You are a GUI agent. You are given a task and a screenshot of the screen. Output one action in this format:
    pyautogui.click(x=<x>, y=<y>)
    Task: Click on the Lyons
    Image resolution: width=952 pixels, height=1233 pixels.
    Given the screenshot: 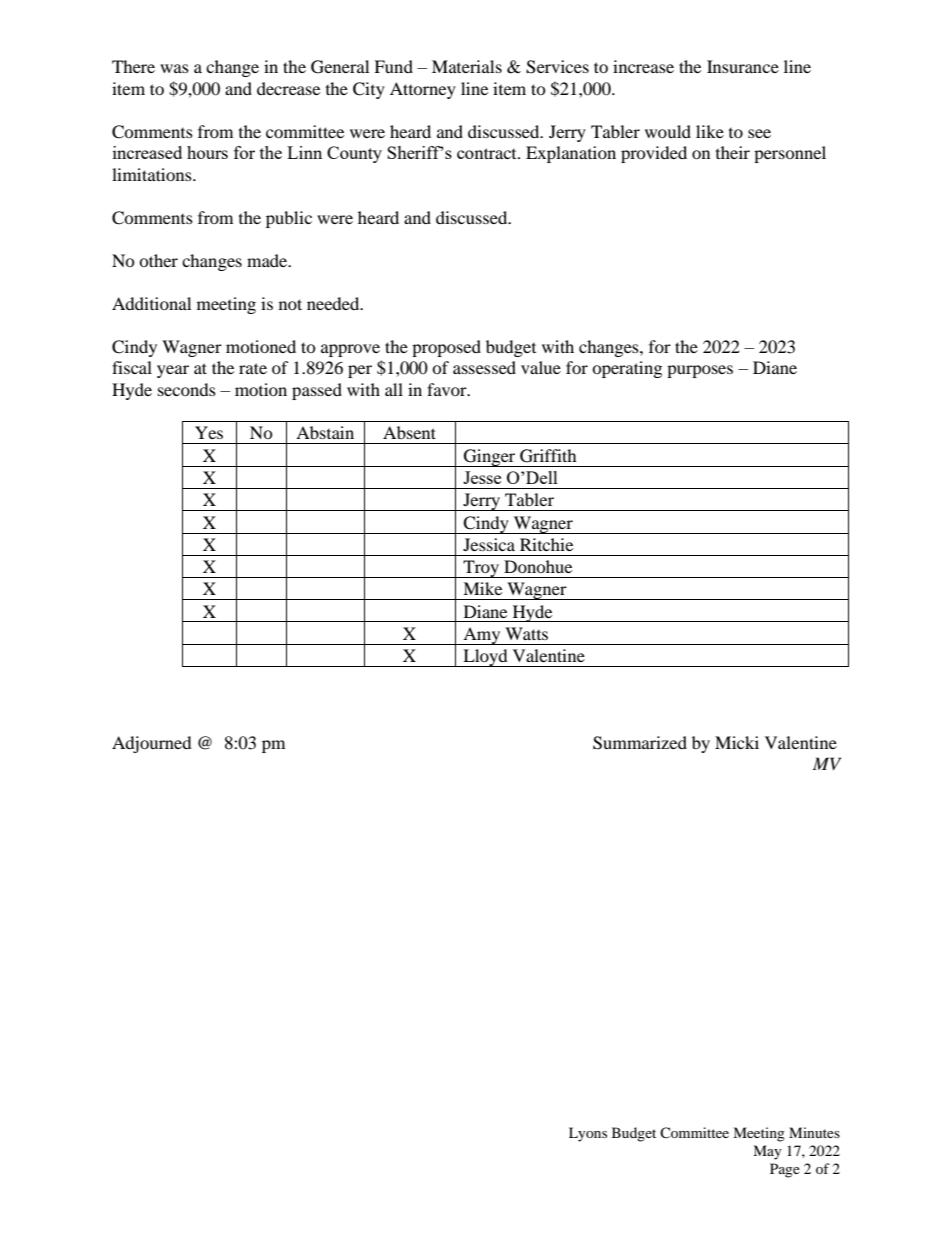 What is the action you would take?
    pyautogui.click(x=588, y=1134)
